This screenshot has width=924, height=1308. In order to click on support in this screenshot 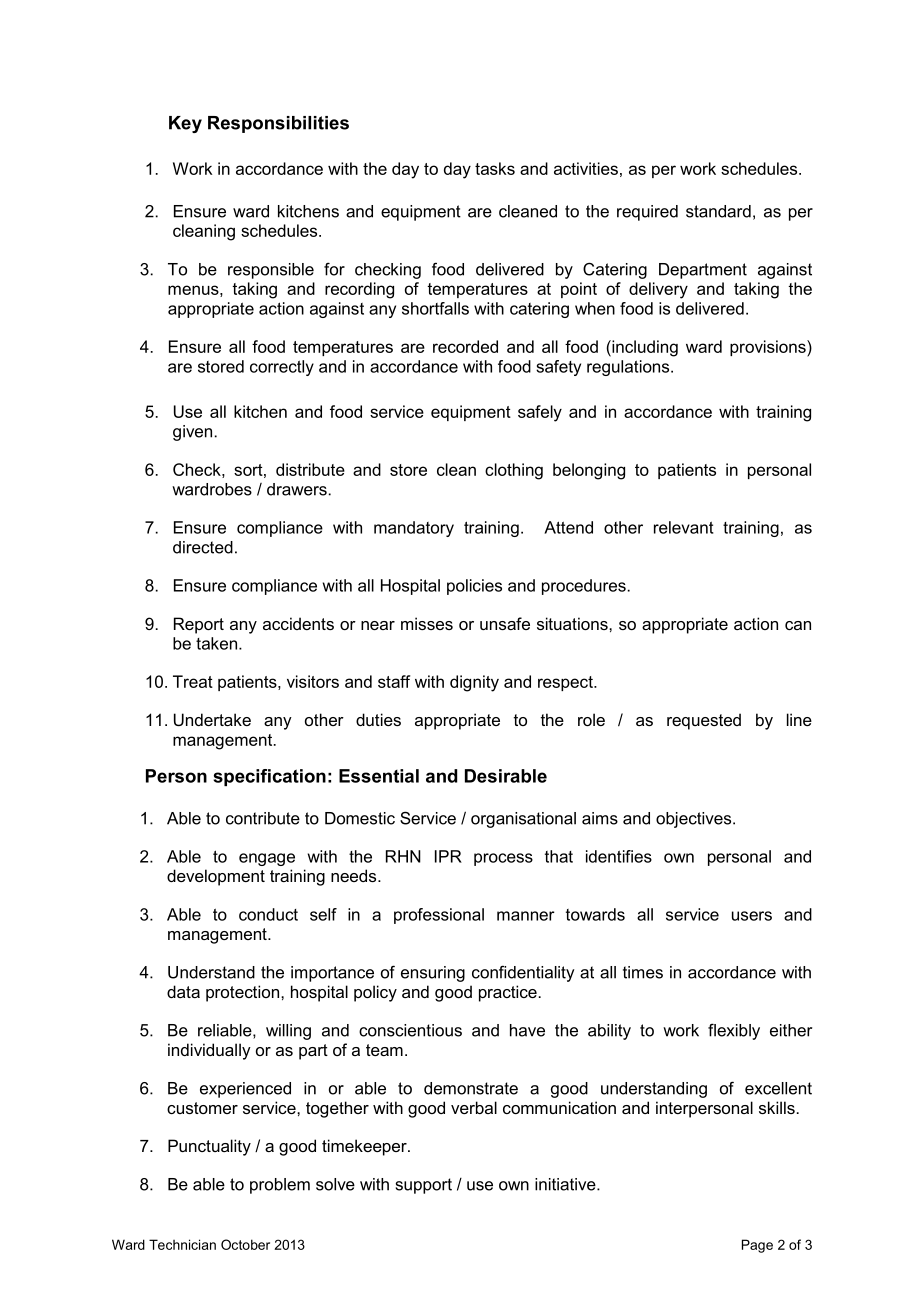, I will do `click(424, 1186)`.
